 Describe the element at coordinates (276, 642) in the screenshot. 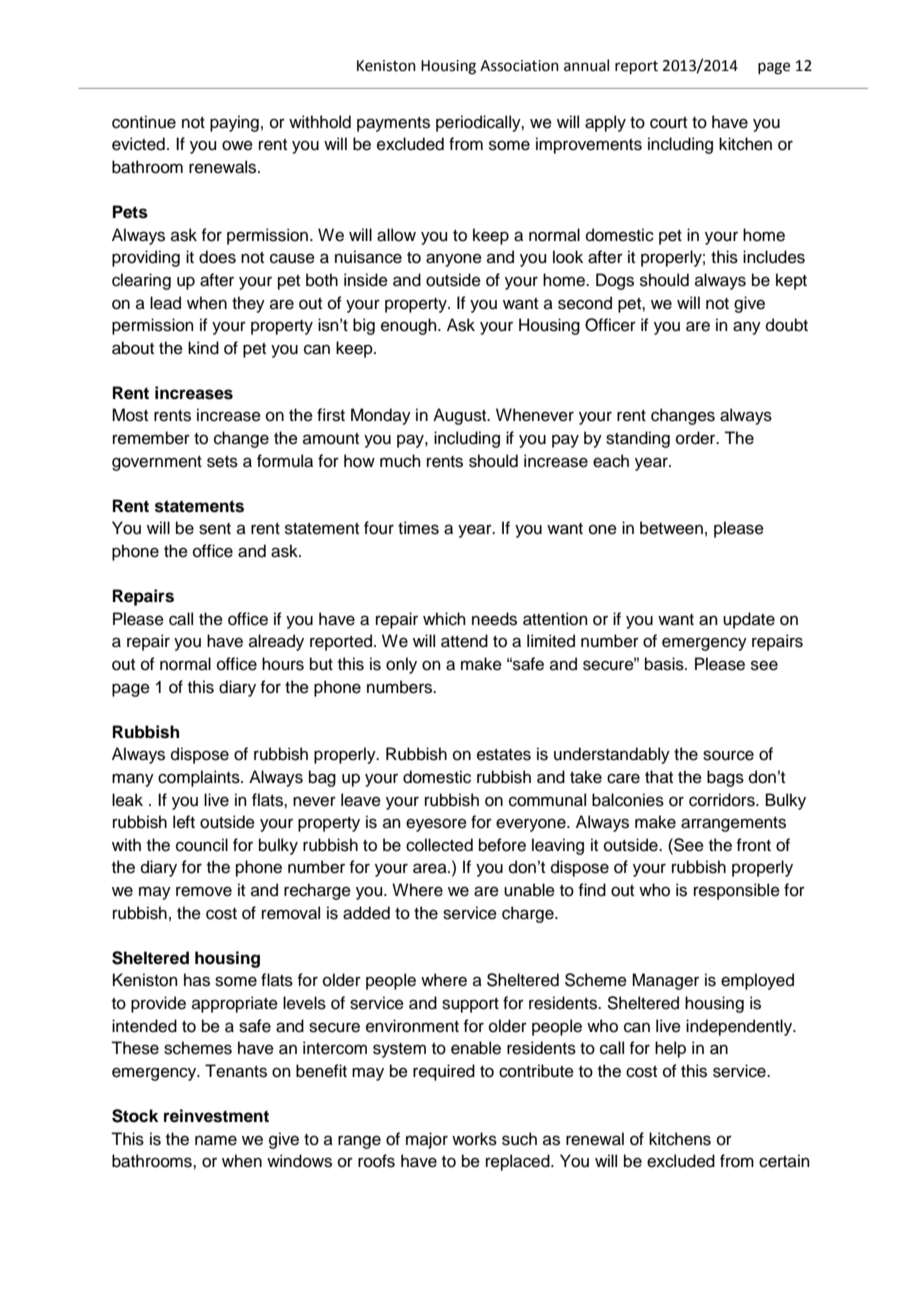

I see `already` at that location.
